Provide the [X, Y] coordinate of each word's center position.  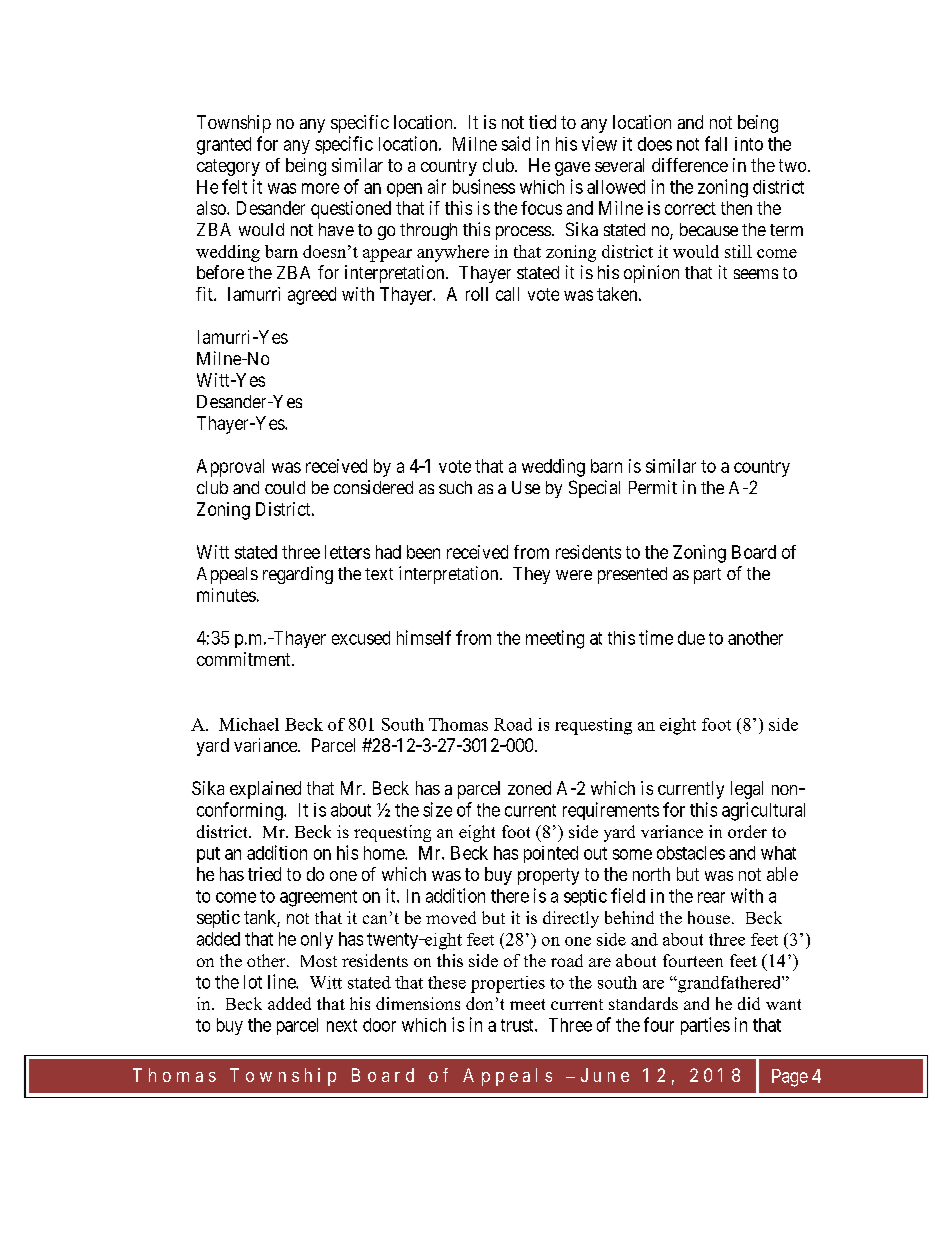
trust [518, 1025]
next [342, 1025]
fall [716, 143]
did [749, 1003]
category [228, 167]
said [516, 143]
